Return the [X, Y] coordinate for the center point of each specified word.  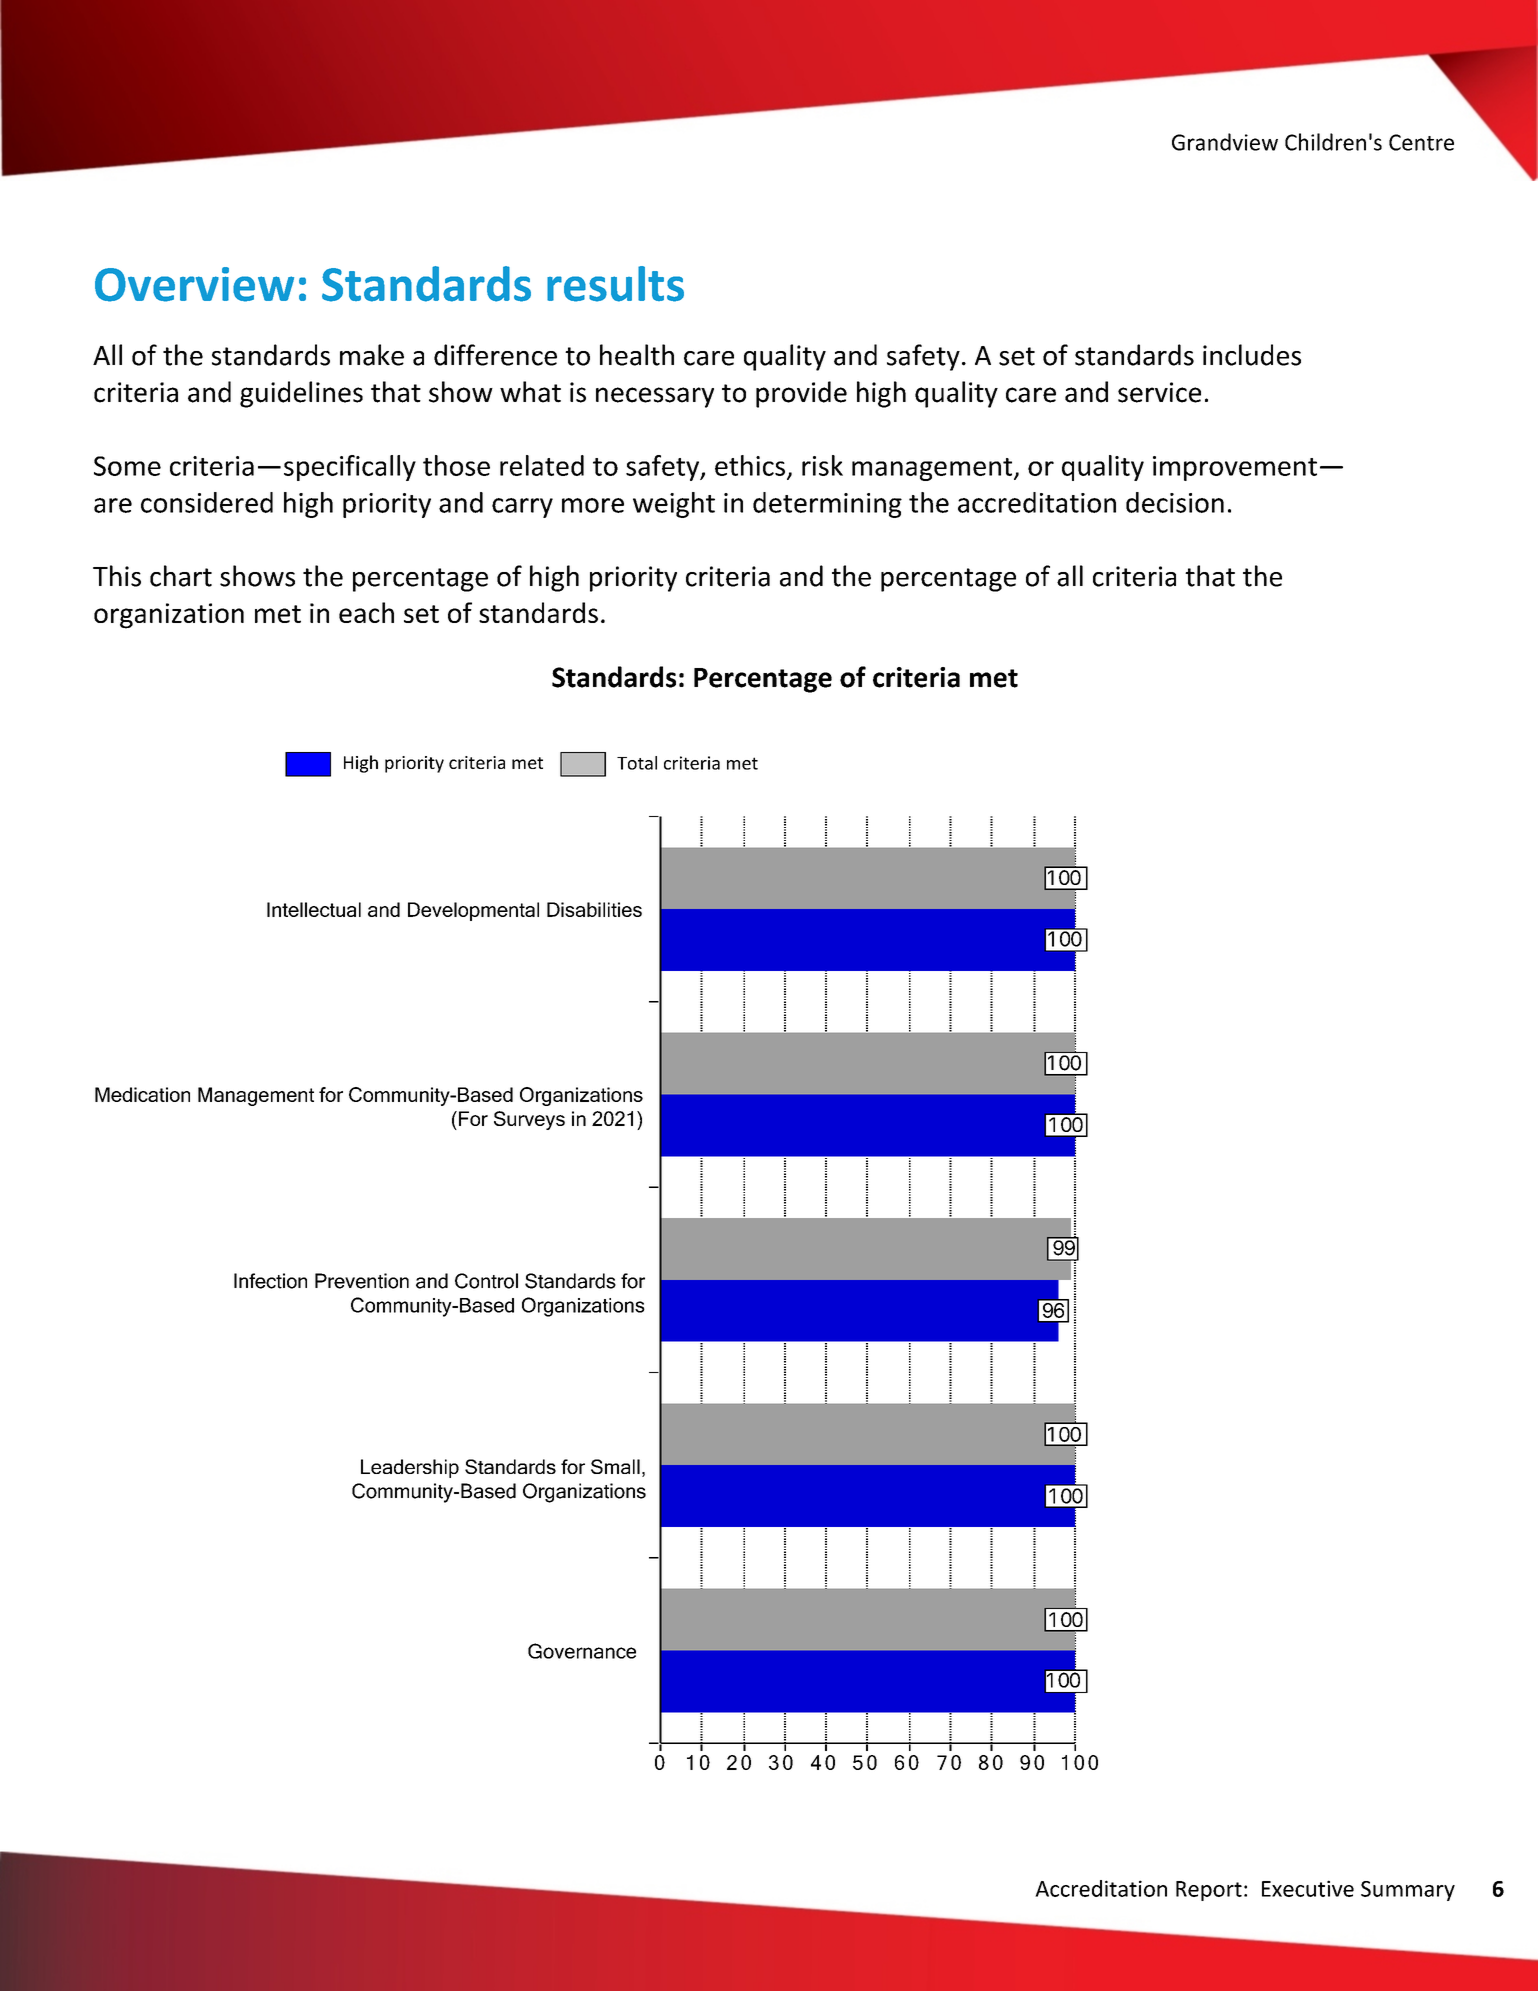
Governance [582, 1651]
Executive [1308, 1888]
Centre [1421, 142]
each [366, 612]
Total [637, 763]
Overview [194, 284]
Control [486, 1281]
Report [1209, 1891]
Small [615, 1466]
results [615, 284]
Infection [270, 1281]
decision [1175, 502]
